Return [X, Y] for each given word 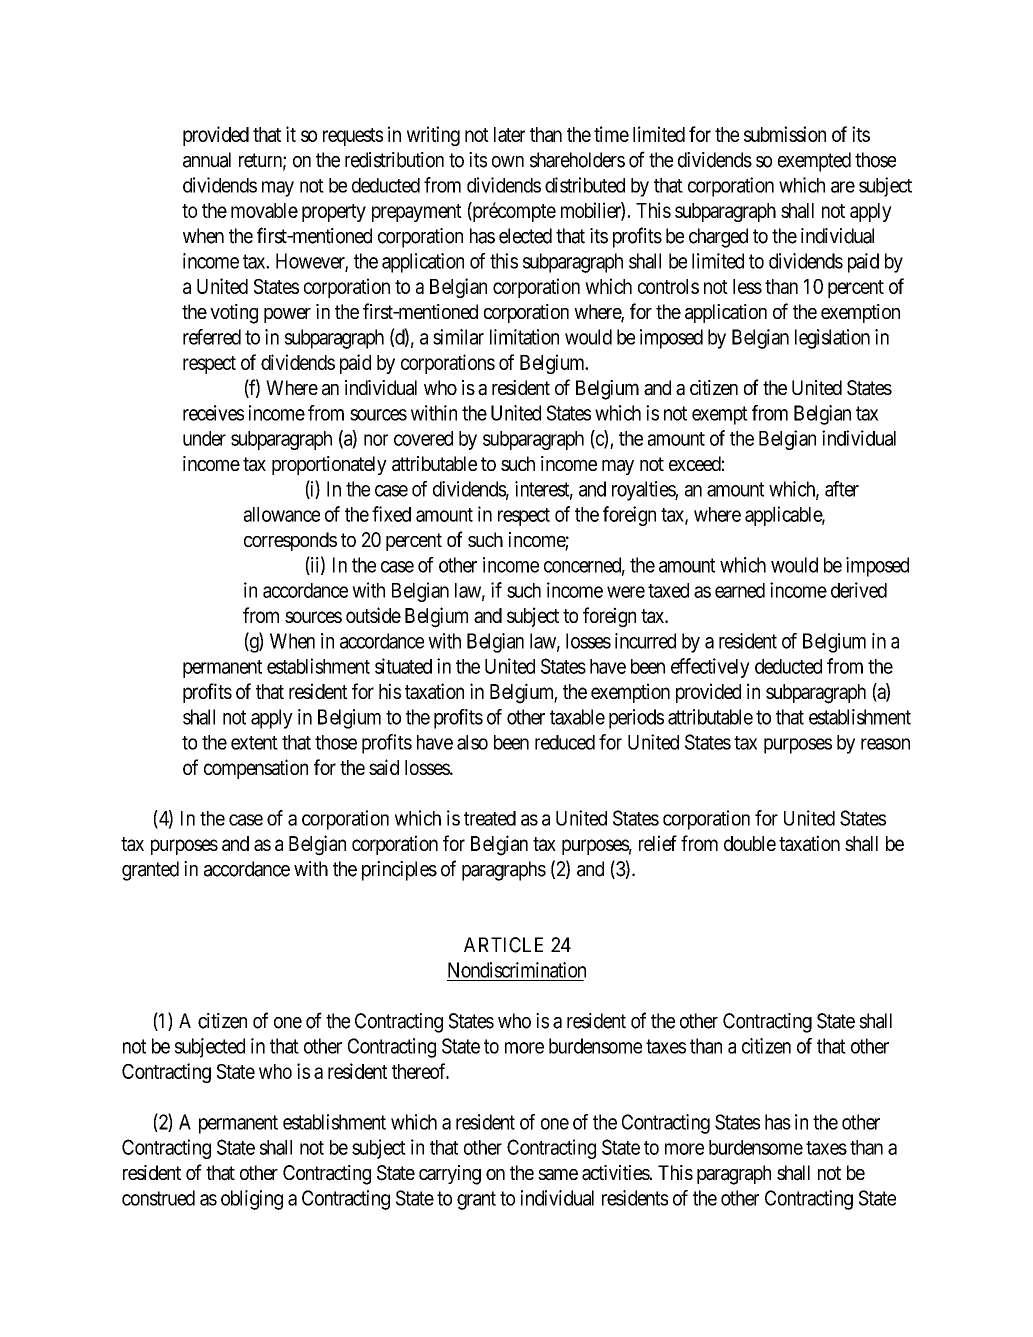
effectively [710, 668]
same [558, 1174]
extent [254, 743]
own [508, 162]
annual [207, 160]
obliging [252, 1200]
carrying [450, 1175]
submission [785, 134]
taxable [577, 717]
